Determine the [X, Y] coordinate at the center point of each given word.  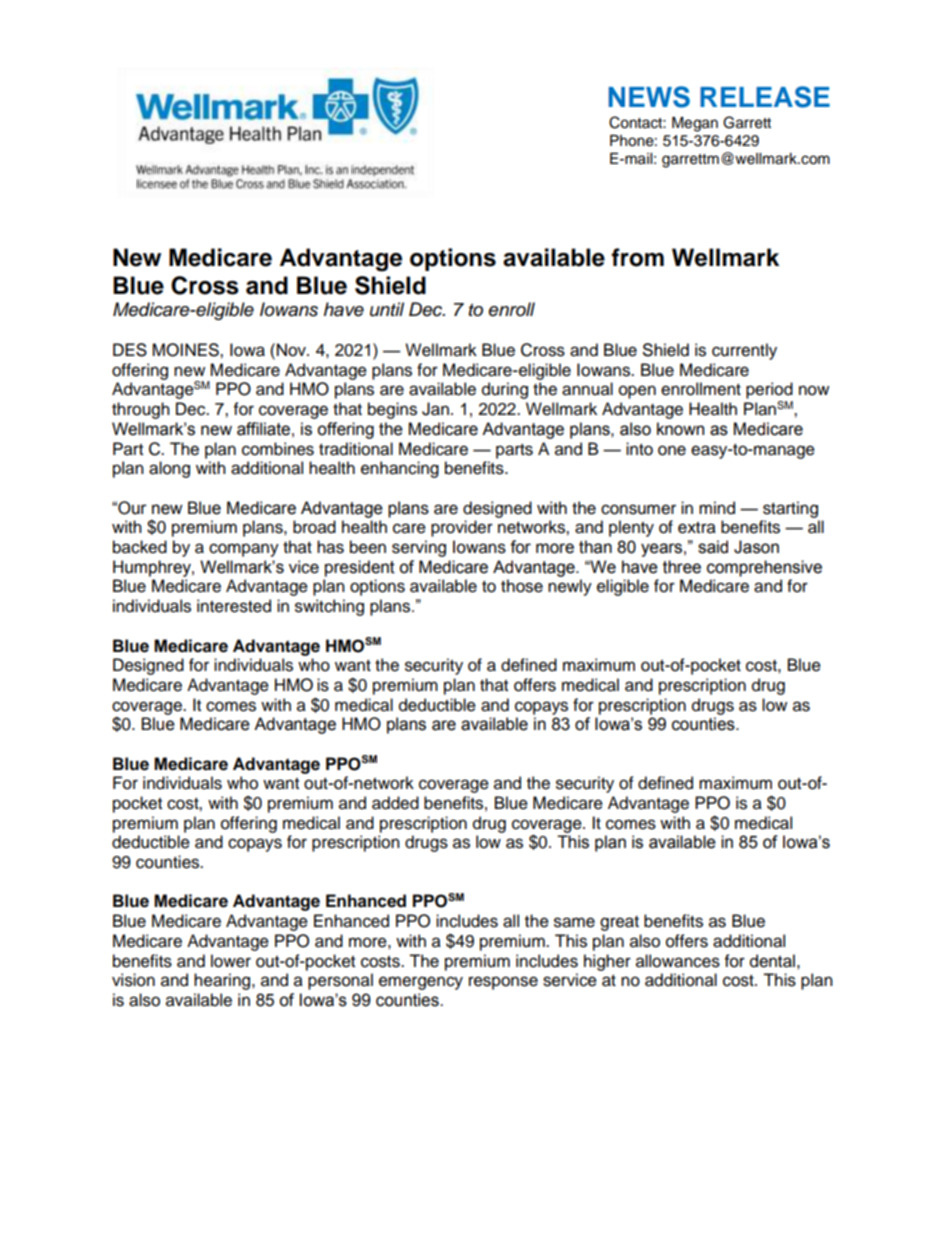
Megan [695, 124]
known [680, 429]
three [682, 567]
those [522, 586]
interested [234, 606]
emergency [421, 983]
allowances [678, 961]
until [387, 309]
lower [231, 961]
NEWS [649, 97]
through [141, 410]
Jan [435, 409]
